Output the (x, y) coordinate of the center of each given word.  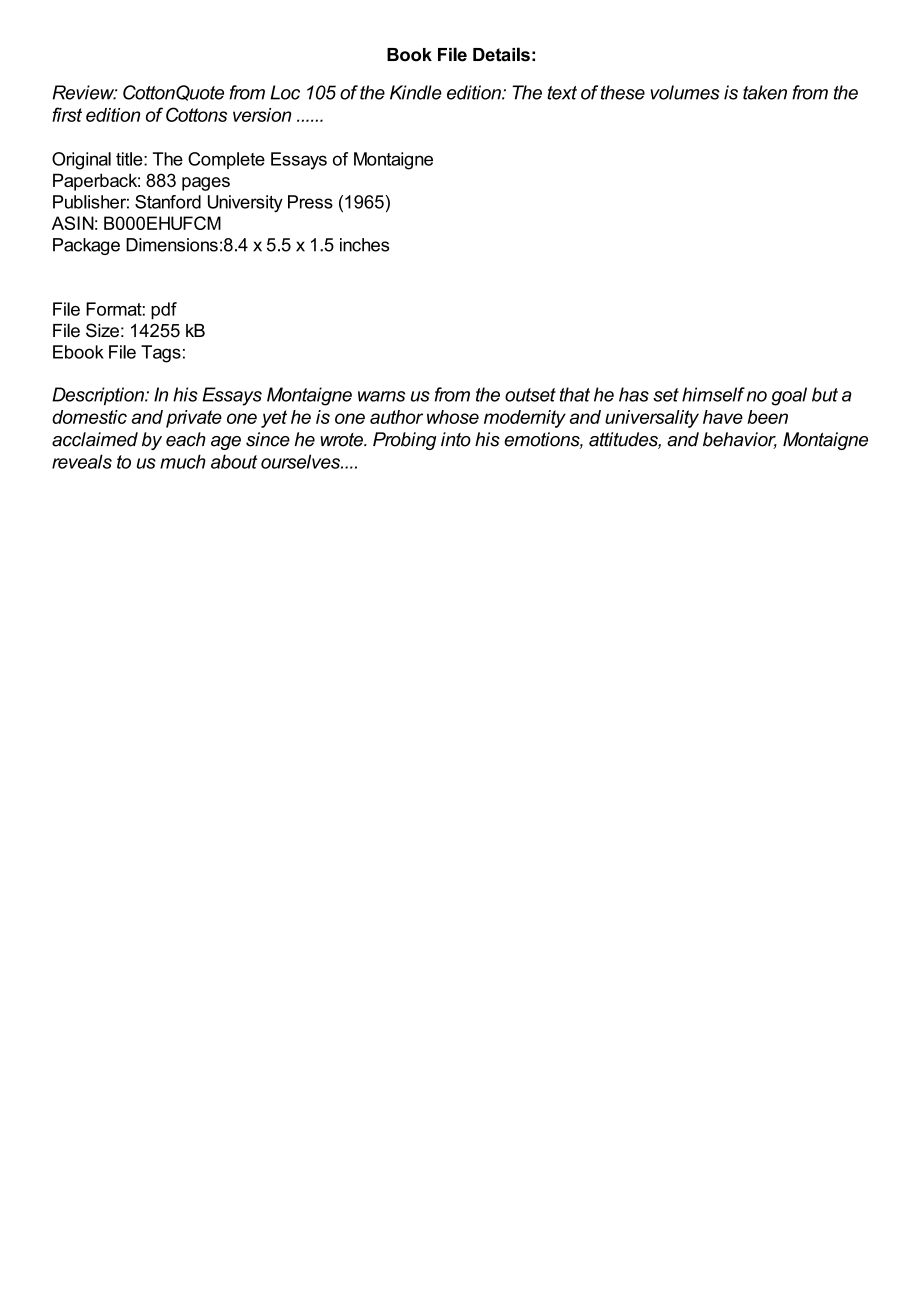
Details (501, 54)
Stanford (168, 202)
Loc (285, 92)
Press (310, 202)
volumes (685, 92)
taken (765, 92)
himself (713, 394)
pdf (164, 311)
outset (530, 395)
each (186, 439)
